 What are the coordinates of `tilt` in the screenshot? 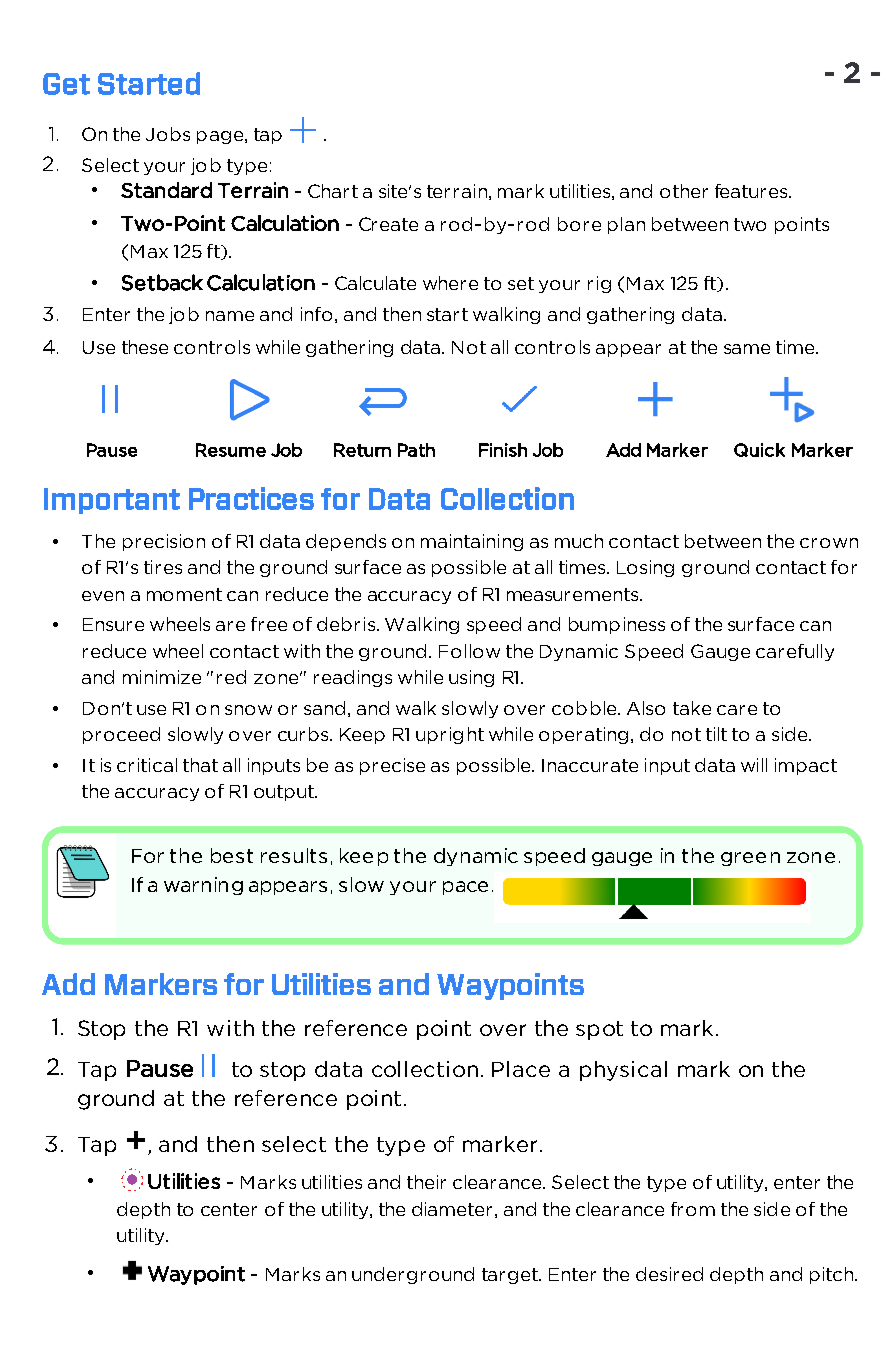 It's located at (716, 734).
